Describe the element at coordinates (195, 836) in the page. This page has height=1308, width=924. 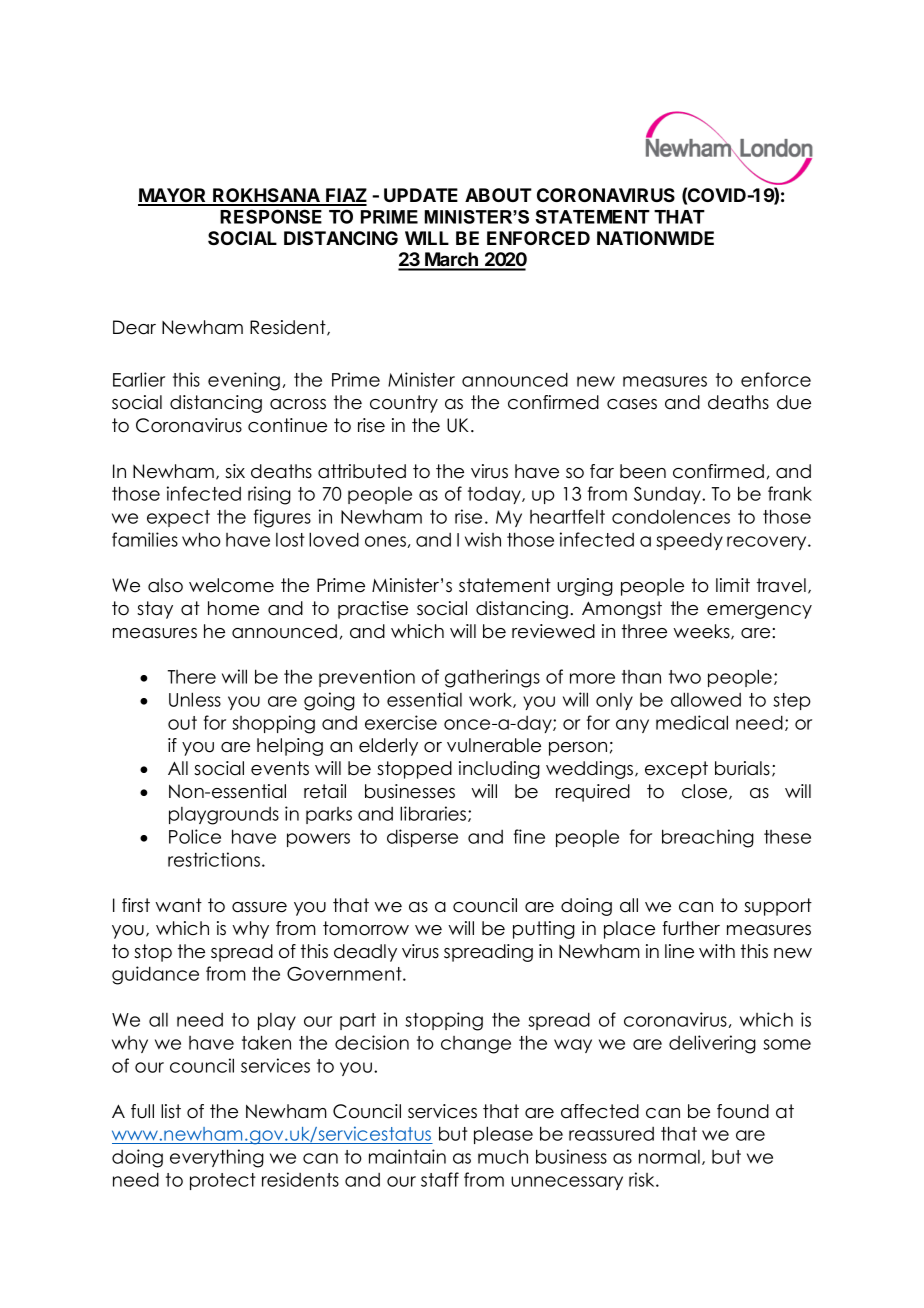
I see `Police` at that location.
